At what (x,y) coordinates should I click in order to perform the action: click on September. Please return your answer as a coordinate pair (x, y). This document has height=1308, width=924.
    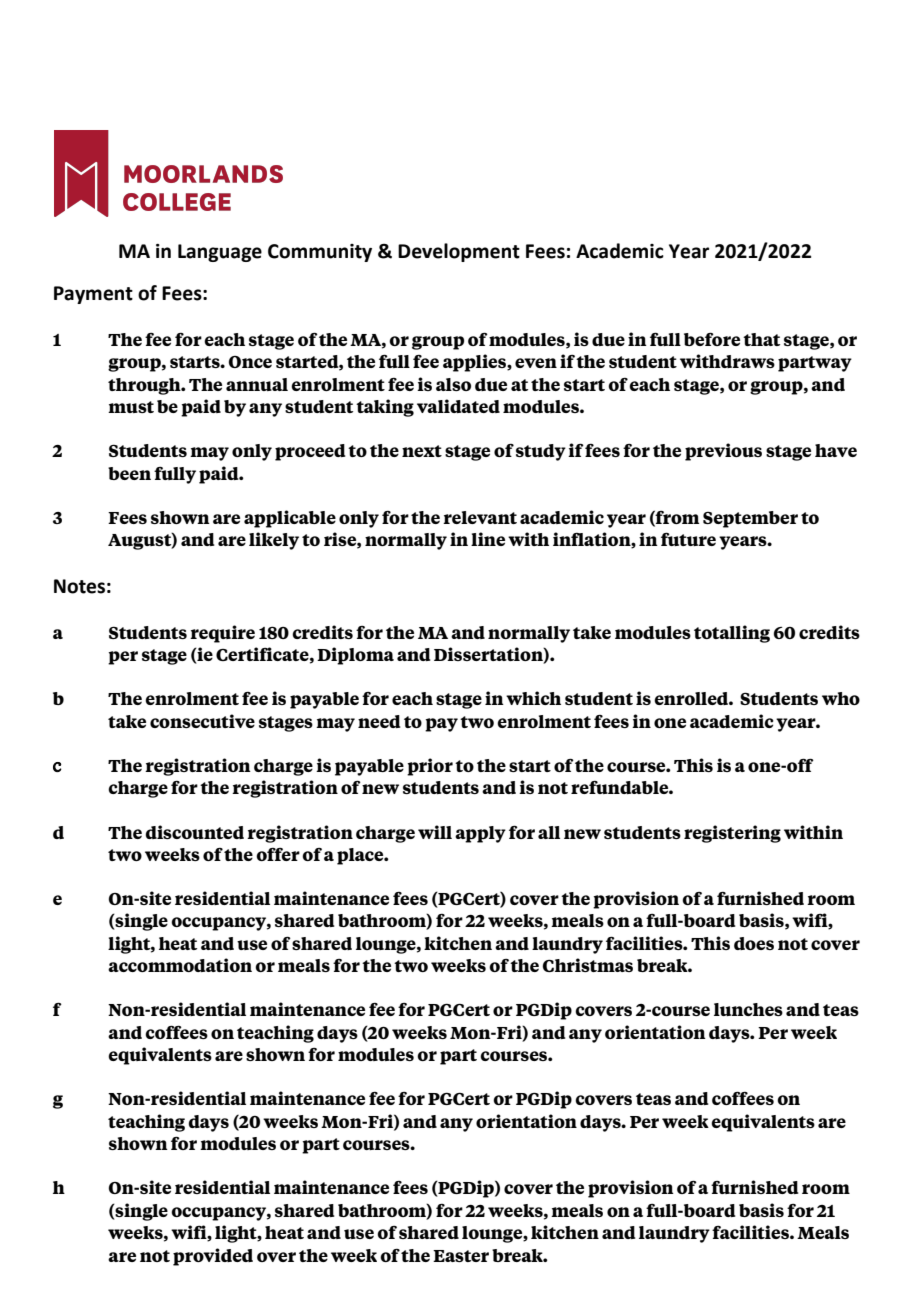
    Looking at the image, I should click on (750, 519).
